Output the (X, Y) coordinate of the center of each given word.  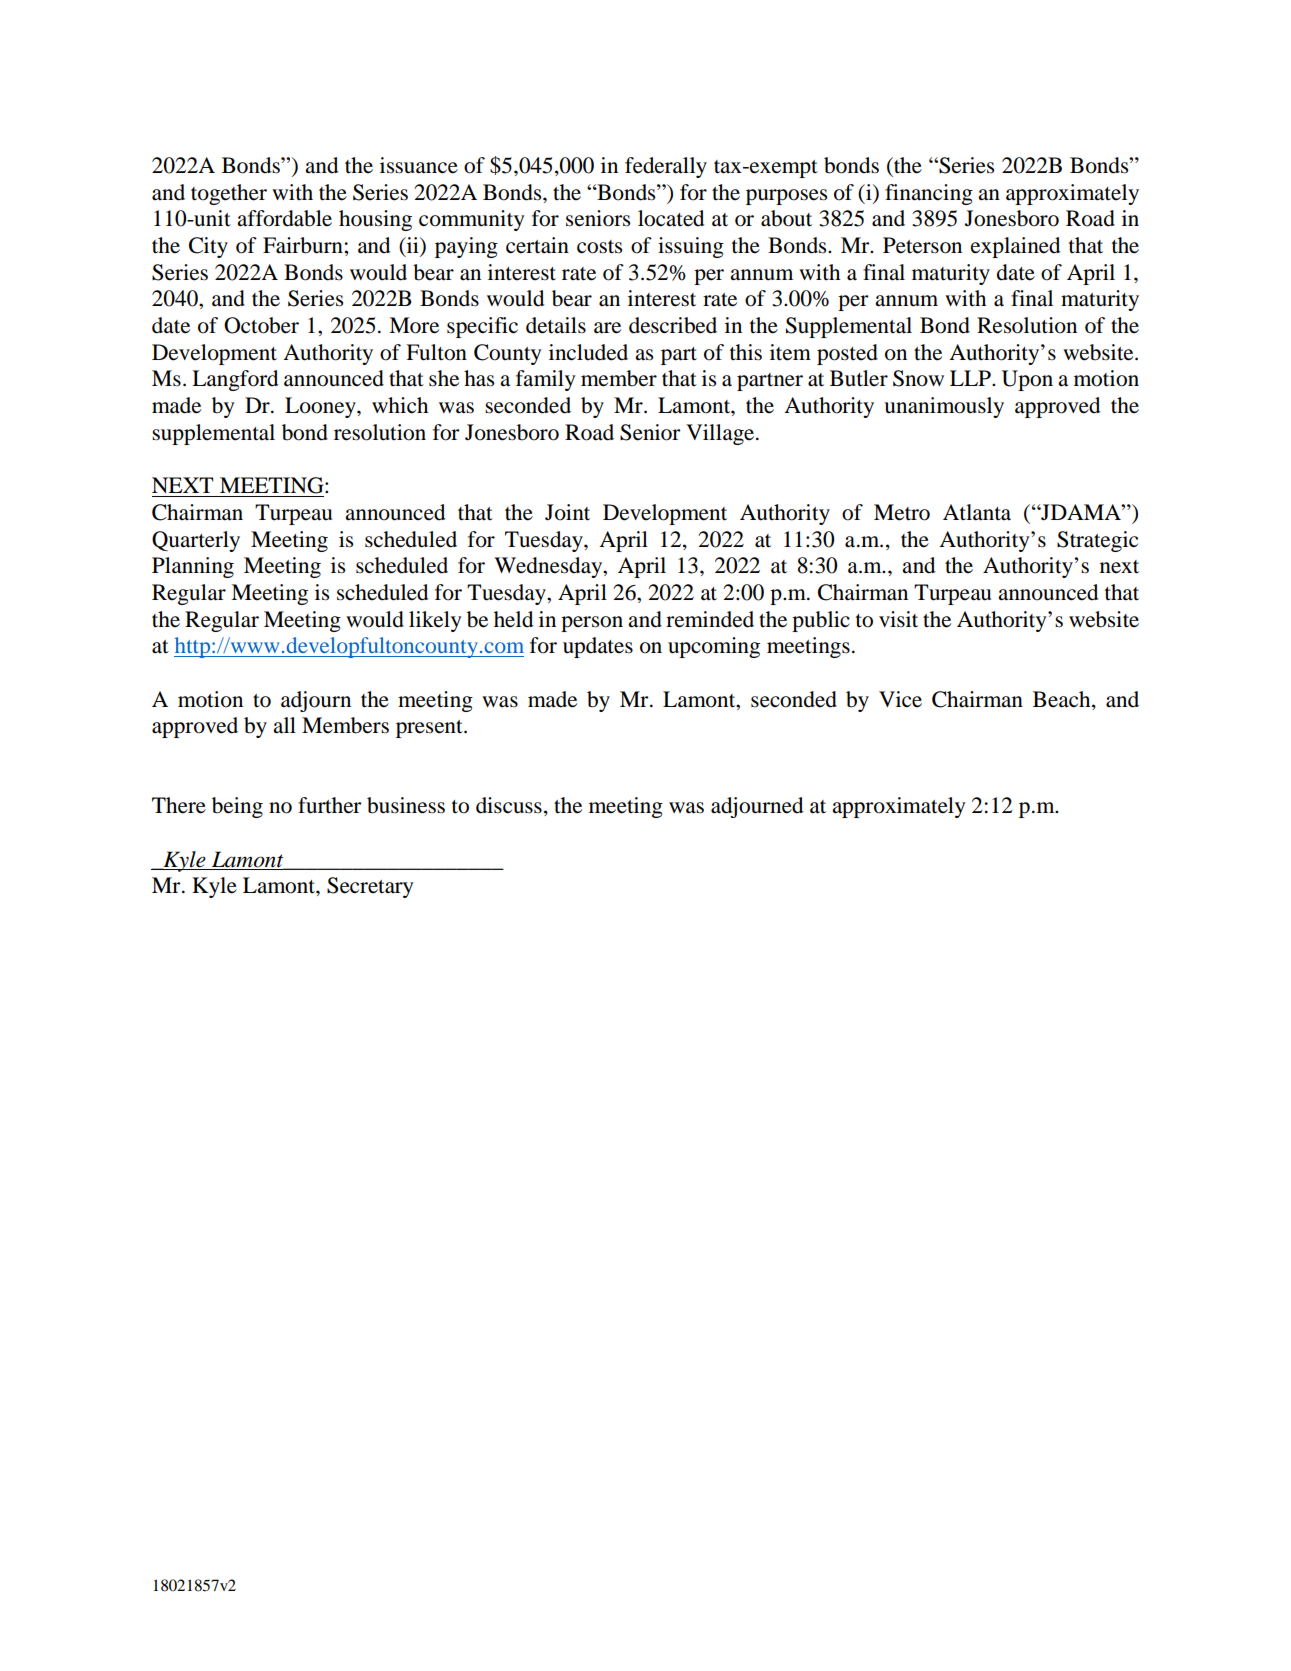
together (229, 194)
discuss (509, 805)
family (546, 380)
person (592, 624)
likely (435, 621)
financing (929, 194)
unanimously (944, 407)
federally (666, 167)
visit (898, 619)
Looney (321, 407)
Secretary (370, 887)
